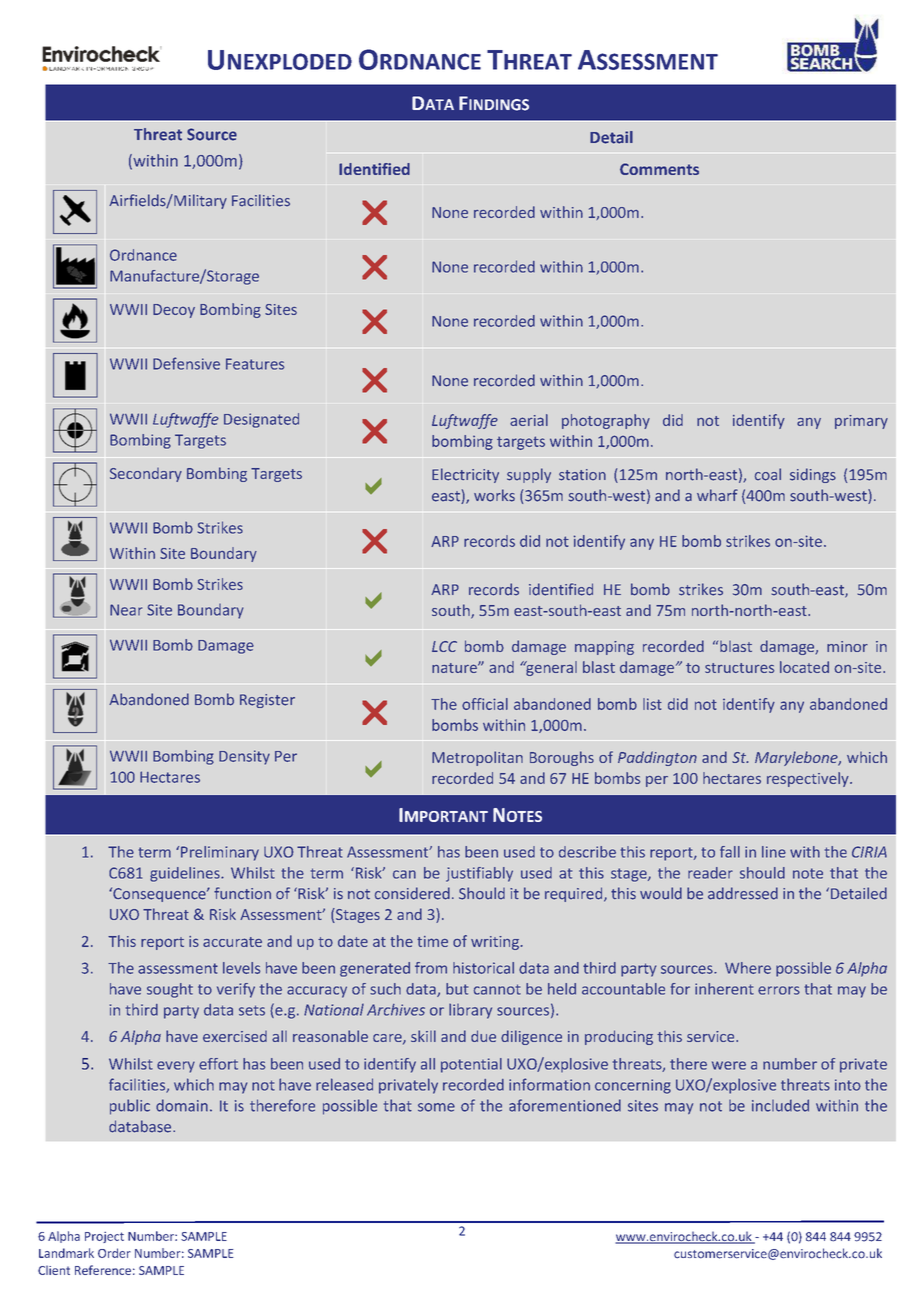  What do you see at coordinates (780, 1105) in the screenshot?
I see `included` at bounding box center [780, 1105].
